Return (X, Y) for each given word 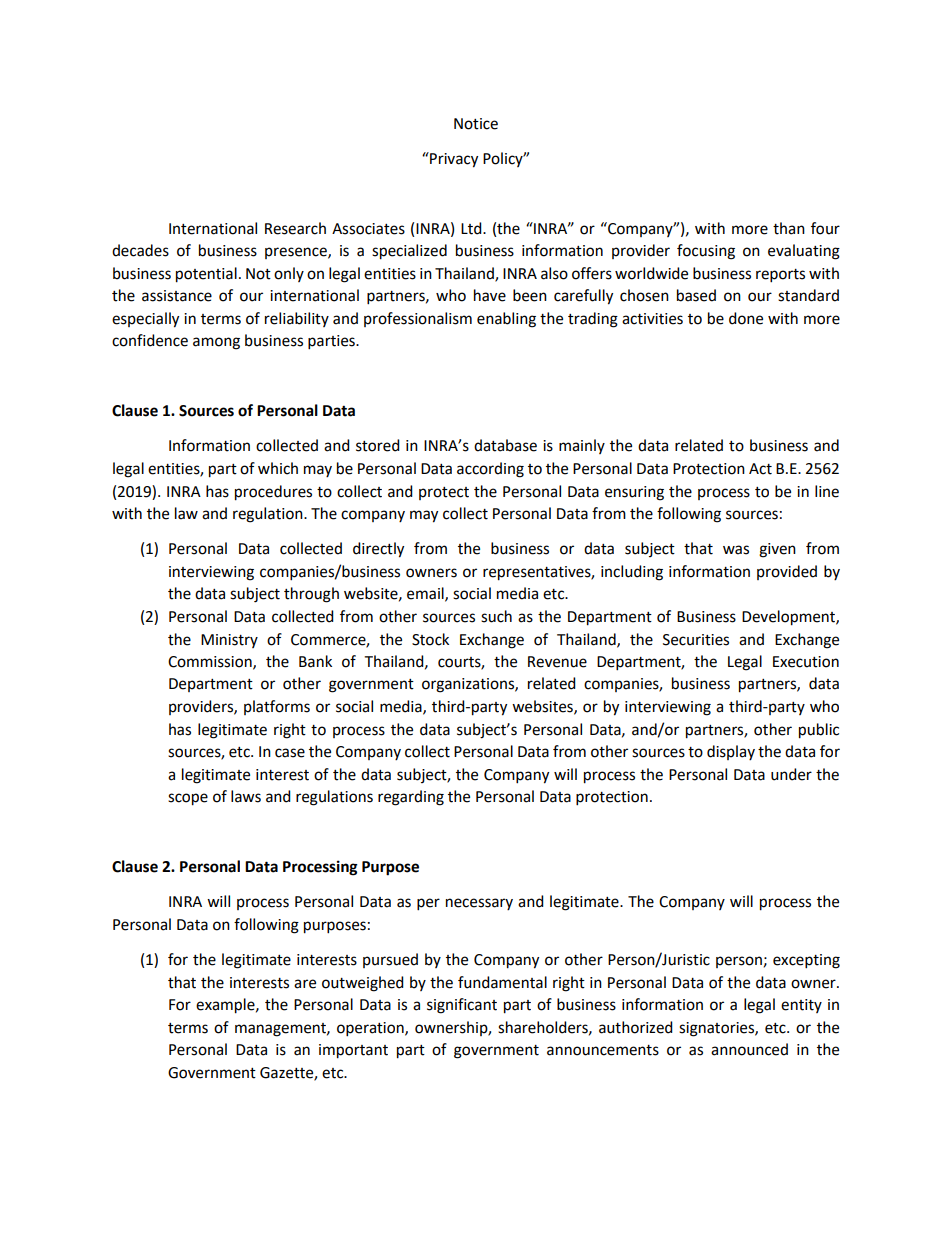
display (731, 752)
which (278, 468)
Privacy (453, 160)
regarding (411, 798)
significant (462, 1006)
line (827, 491)
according (490, 470)
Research (295, 228)
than (789, 228)
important (353, 1051)
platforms (277, 707)
